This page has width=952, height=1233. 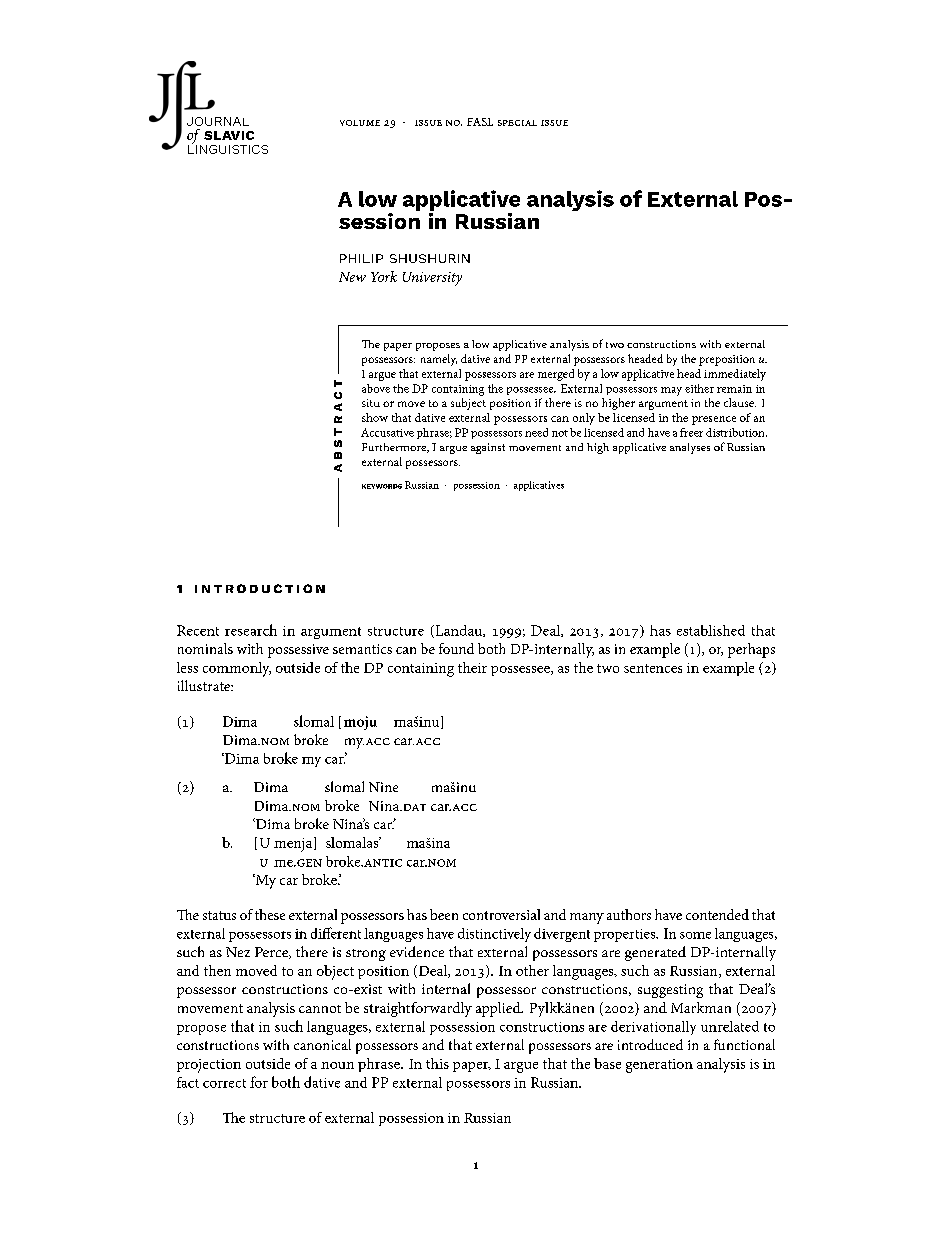 What do you see at coordinates (480, 122) in the page?
I see `FASL` at bounding box center [480, 122].
